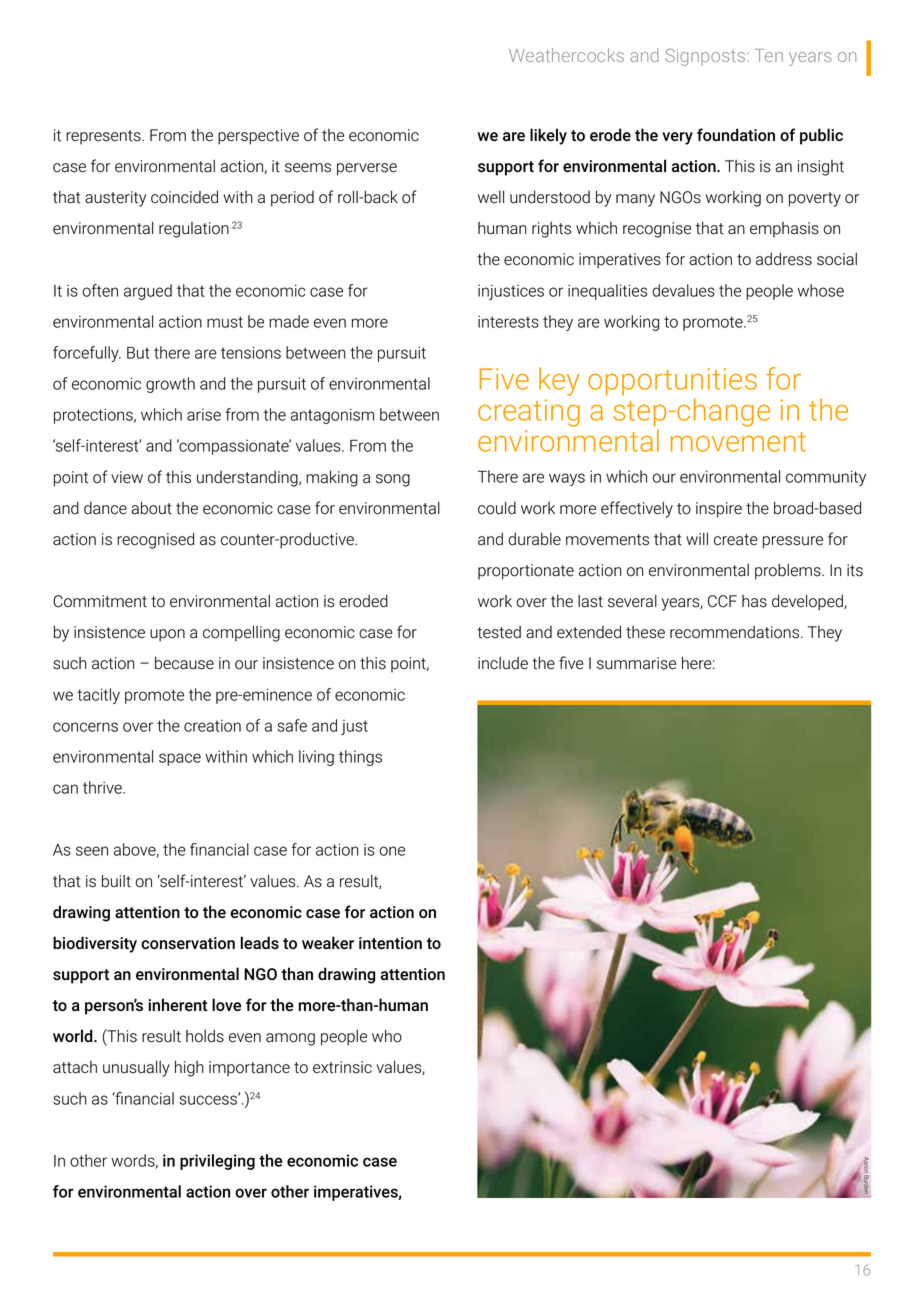 The width and height of the image is (924, 1308). What do you see at coordinates (127, 477) in the image?
I see `view` at bounding box center [127, 477].
